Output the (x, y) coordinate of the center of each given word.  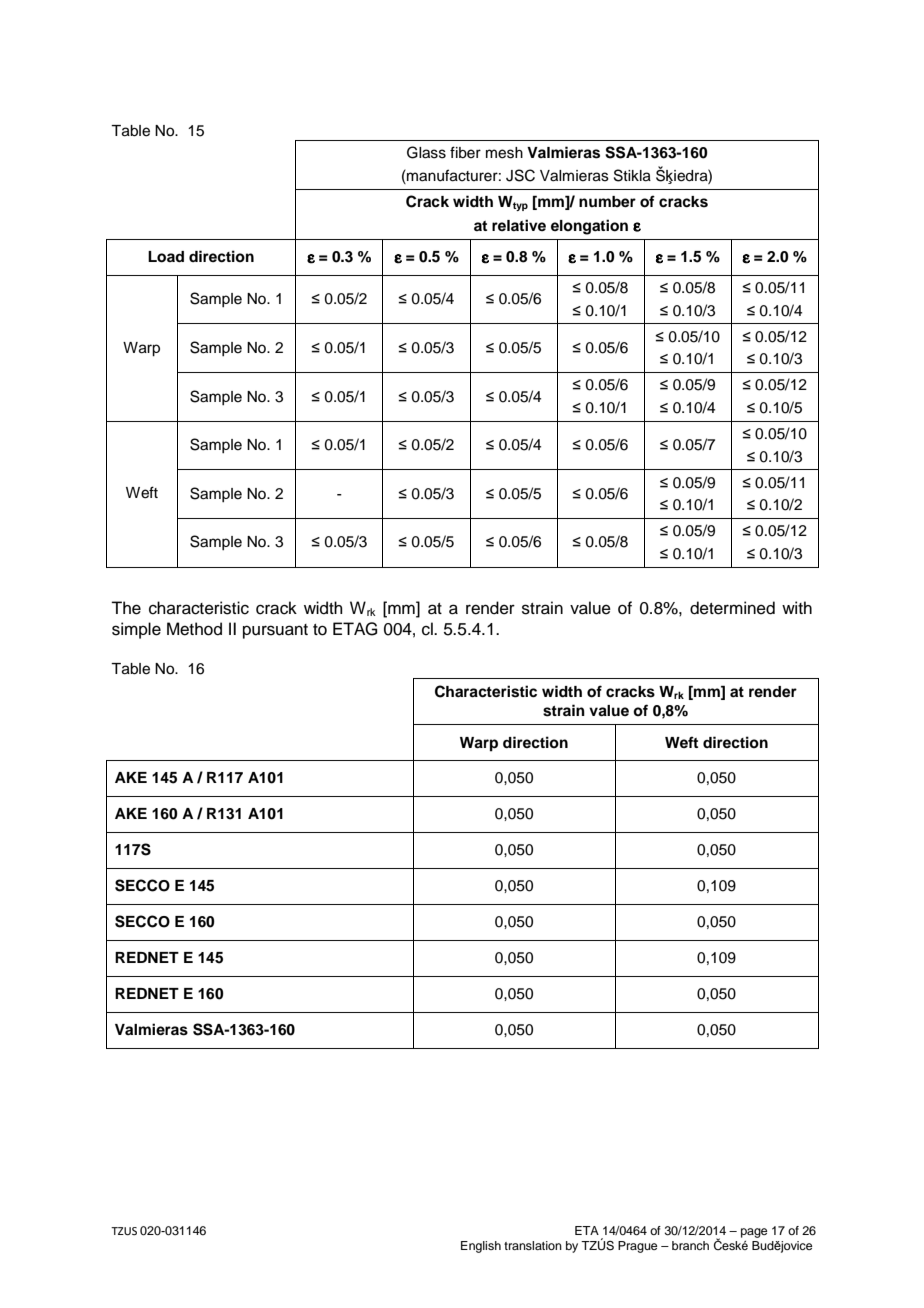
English (481, 1247)
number (607, 202)
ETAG (355, 629)
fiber (465, 152)
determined (732, 608)
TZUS (124, 1231)
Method (194, 629)
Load (166, 257)
